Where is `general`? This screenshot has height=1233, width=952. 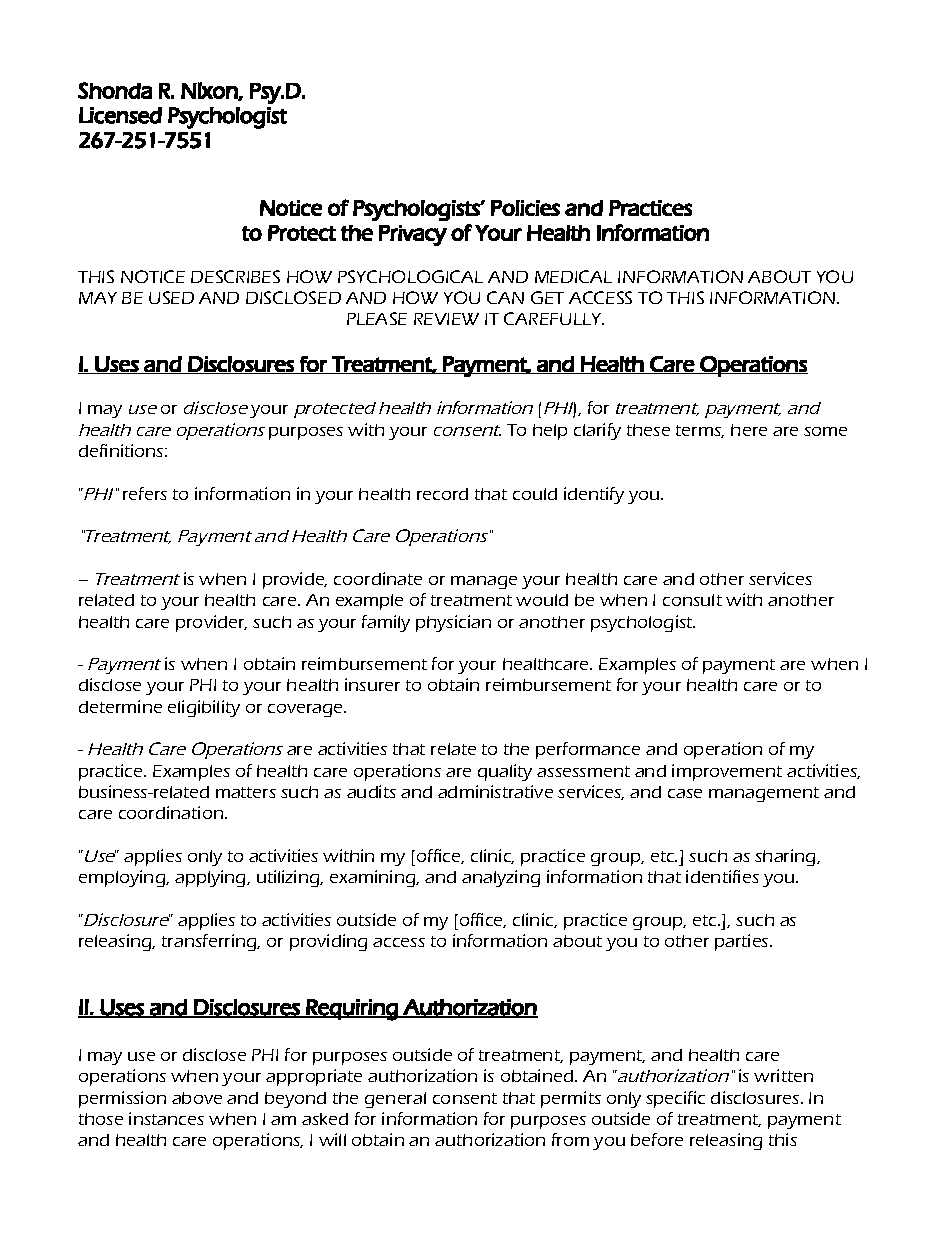 general is located at coordinates (395, 1100).
